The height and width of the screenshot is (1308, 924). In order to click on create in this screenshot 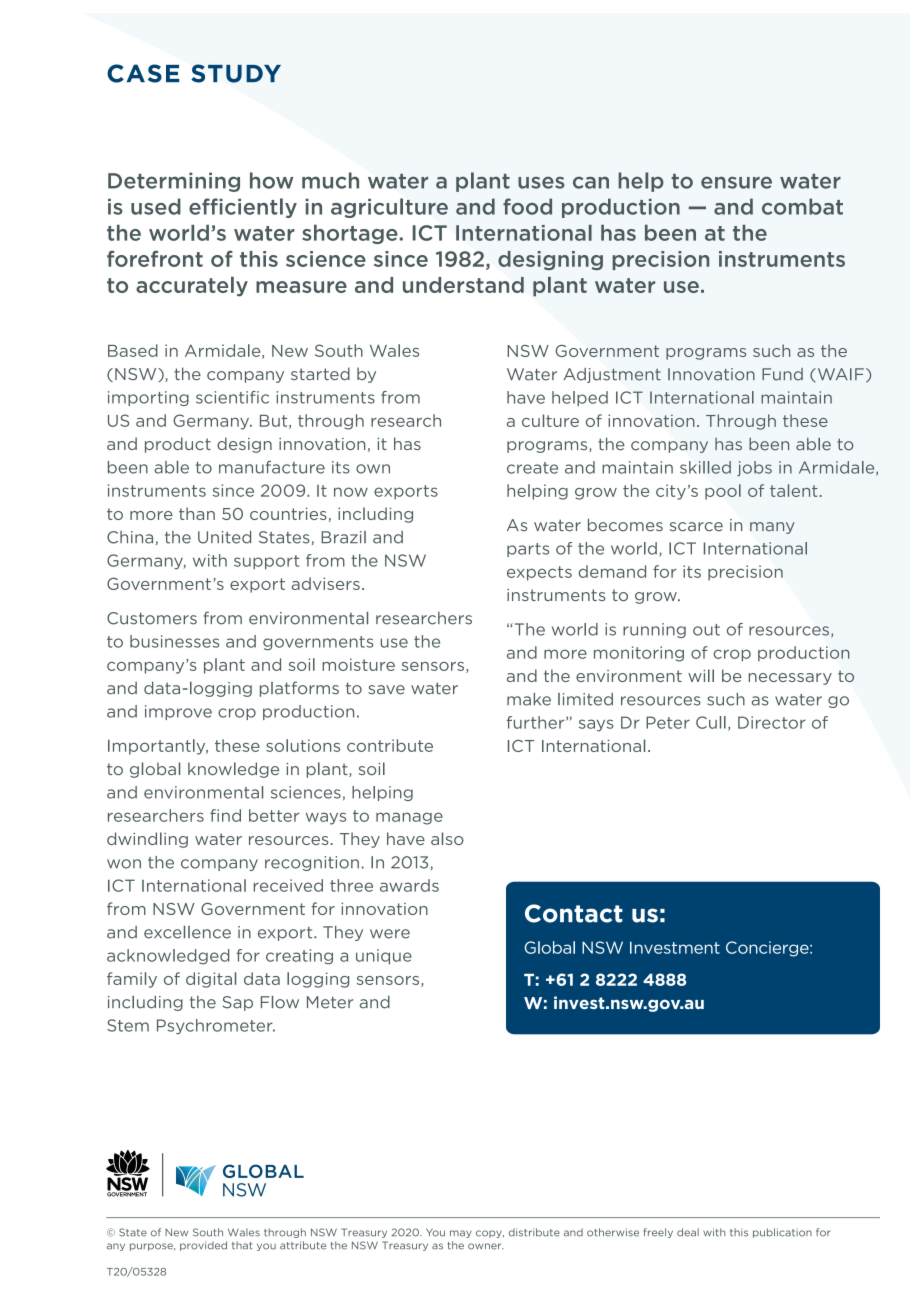, I will do `click(532, 468)`.
